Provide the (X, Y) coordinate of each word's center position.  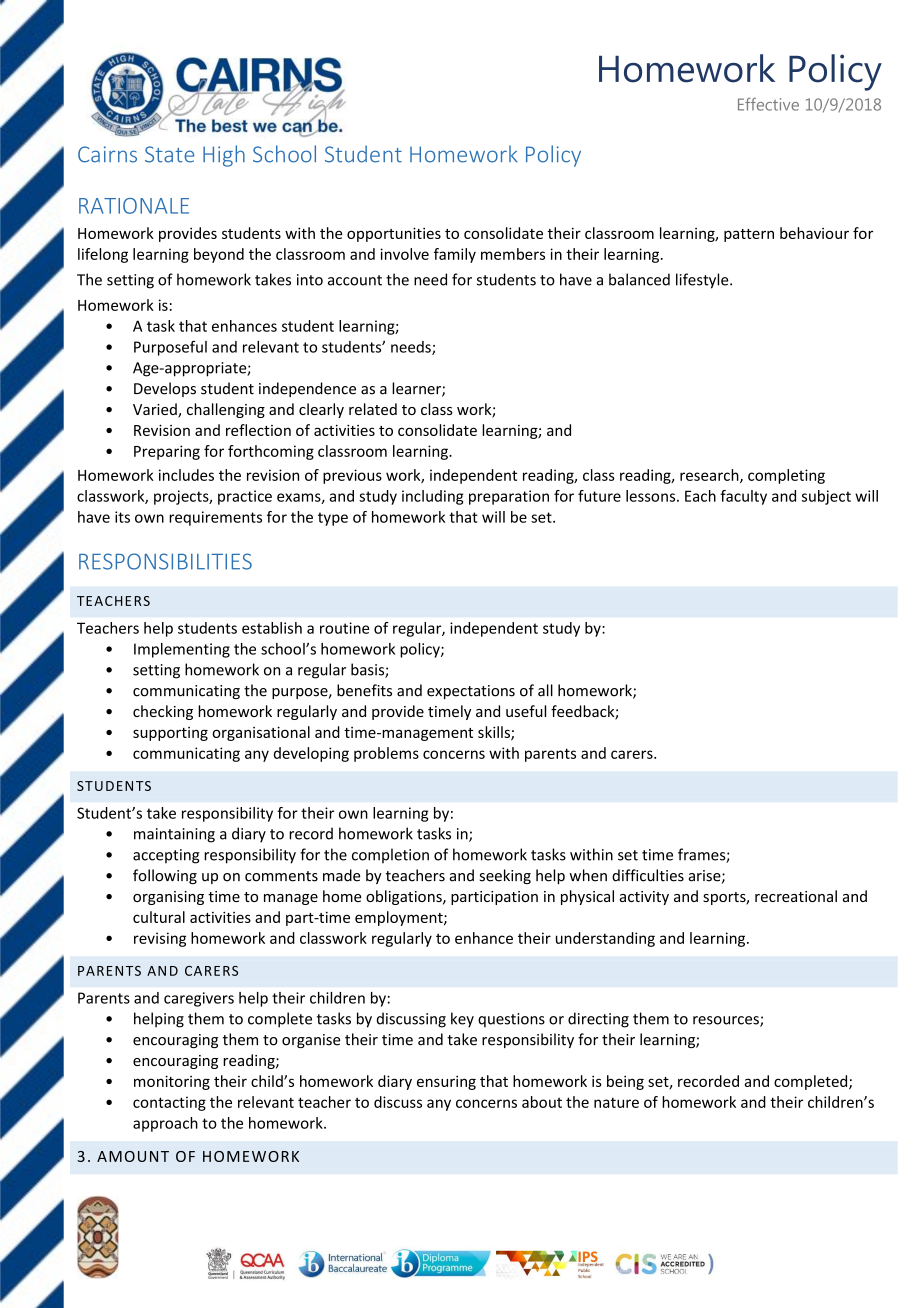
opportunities (394, 234)
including (433, 497)
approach (165, 1124)
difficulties (648, 875)
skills (495, 733)
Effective (768, 104)
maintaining (174, 835)
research (710, 476)
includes (186, 475)
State (169, 154)
